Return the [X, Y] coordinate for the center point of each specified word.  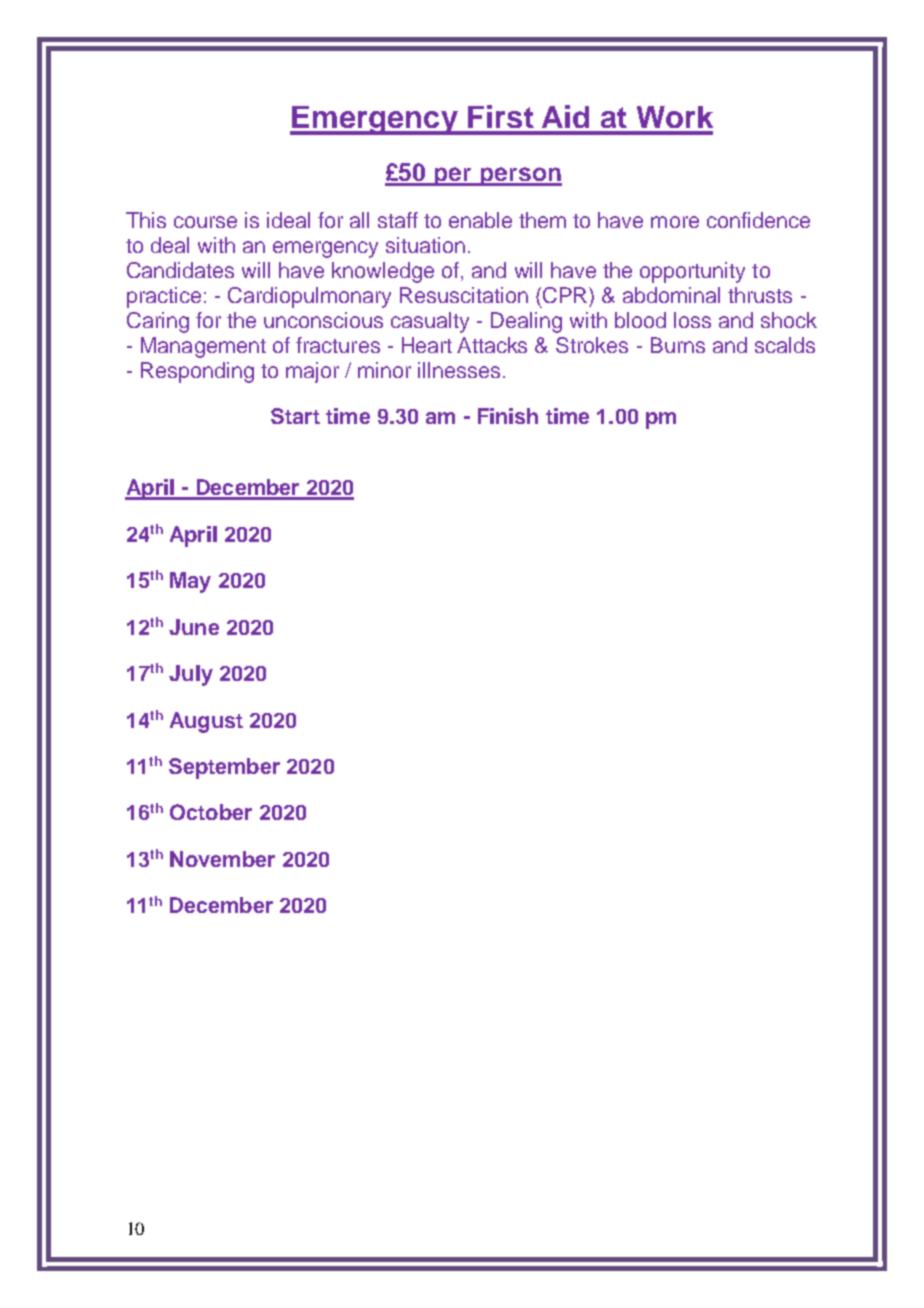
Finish [508, 416]
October [211, 812]
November [222, 859]
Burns [678, 345]
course [205, 222]
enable [480, 220]
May [190, 582]
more [675, 222]
